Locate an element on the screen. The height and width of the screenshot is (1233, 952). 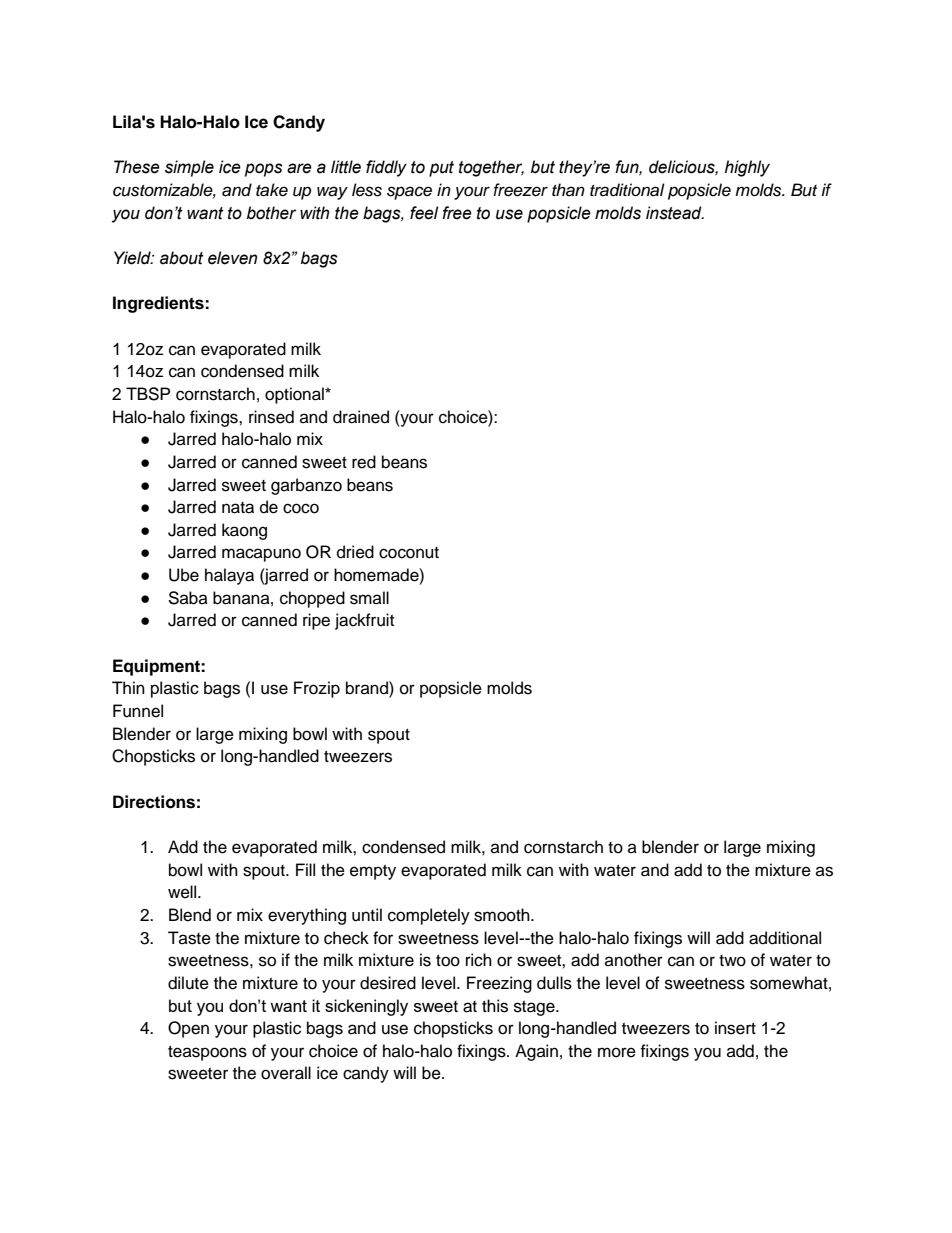
jackfruit is located at coordinates (364, 621).
